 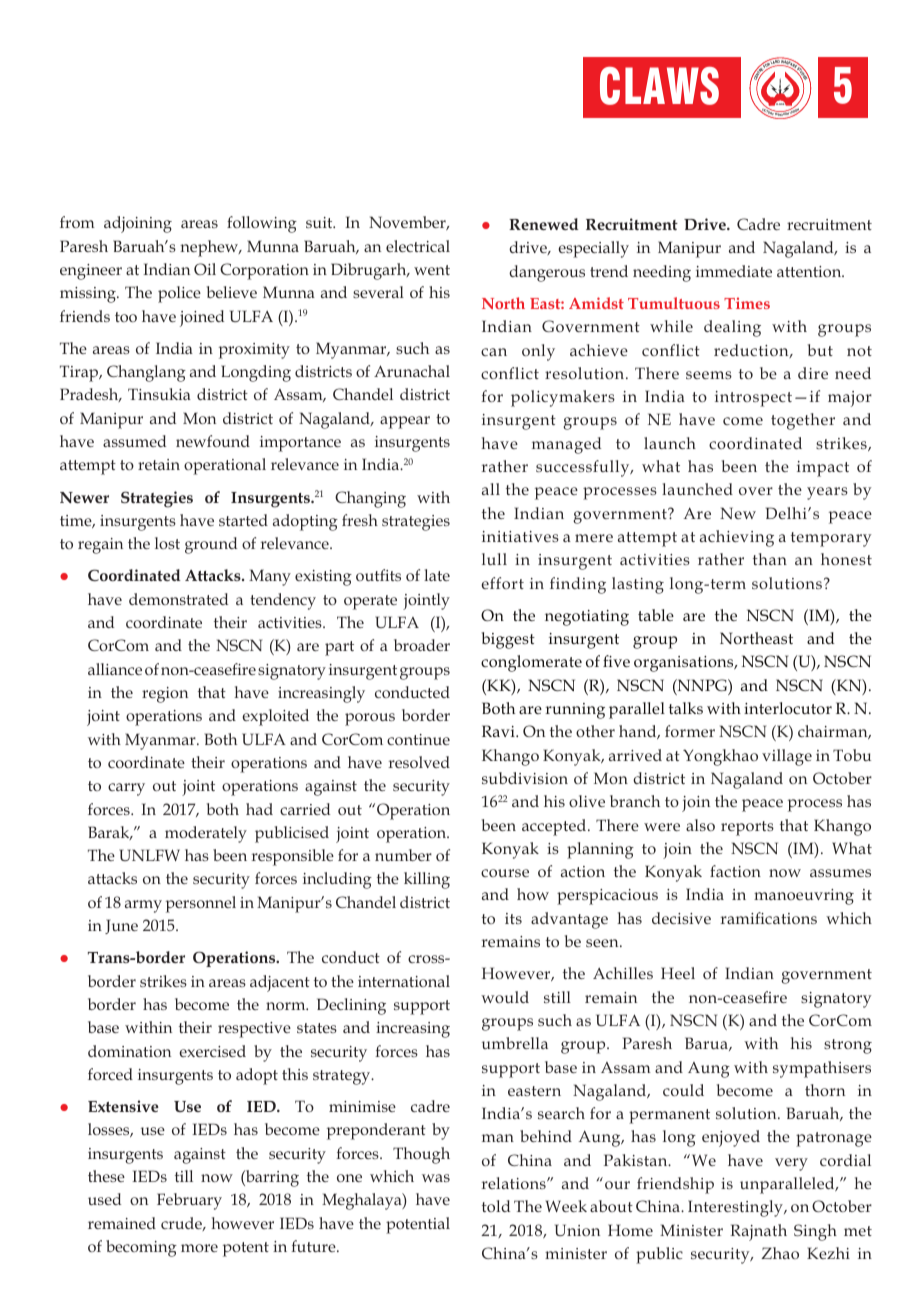 I want to click on February, so click(x=189, y=1201).
